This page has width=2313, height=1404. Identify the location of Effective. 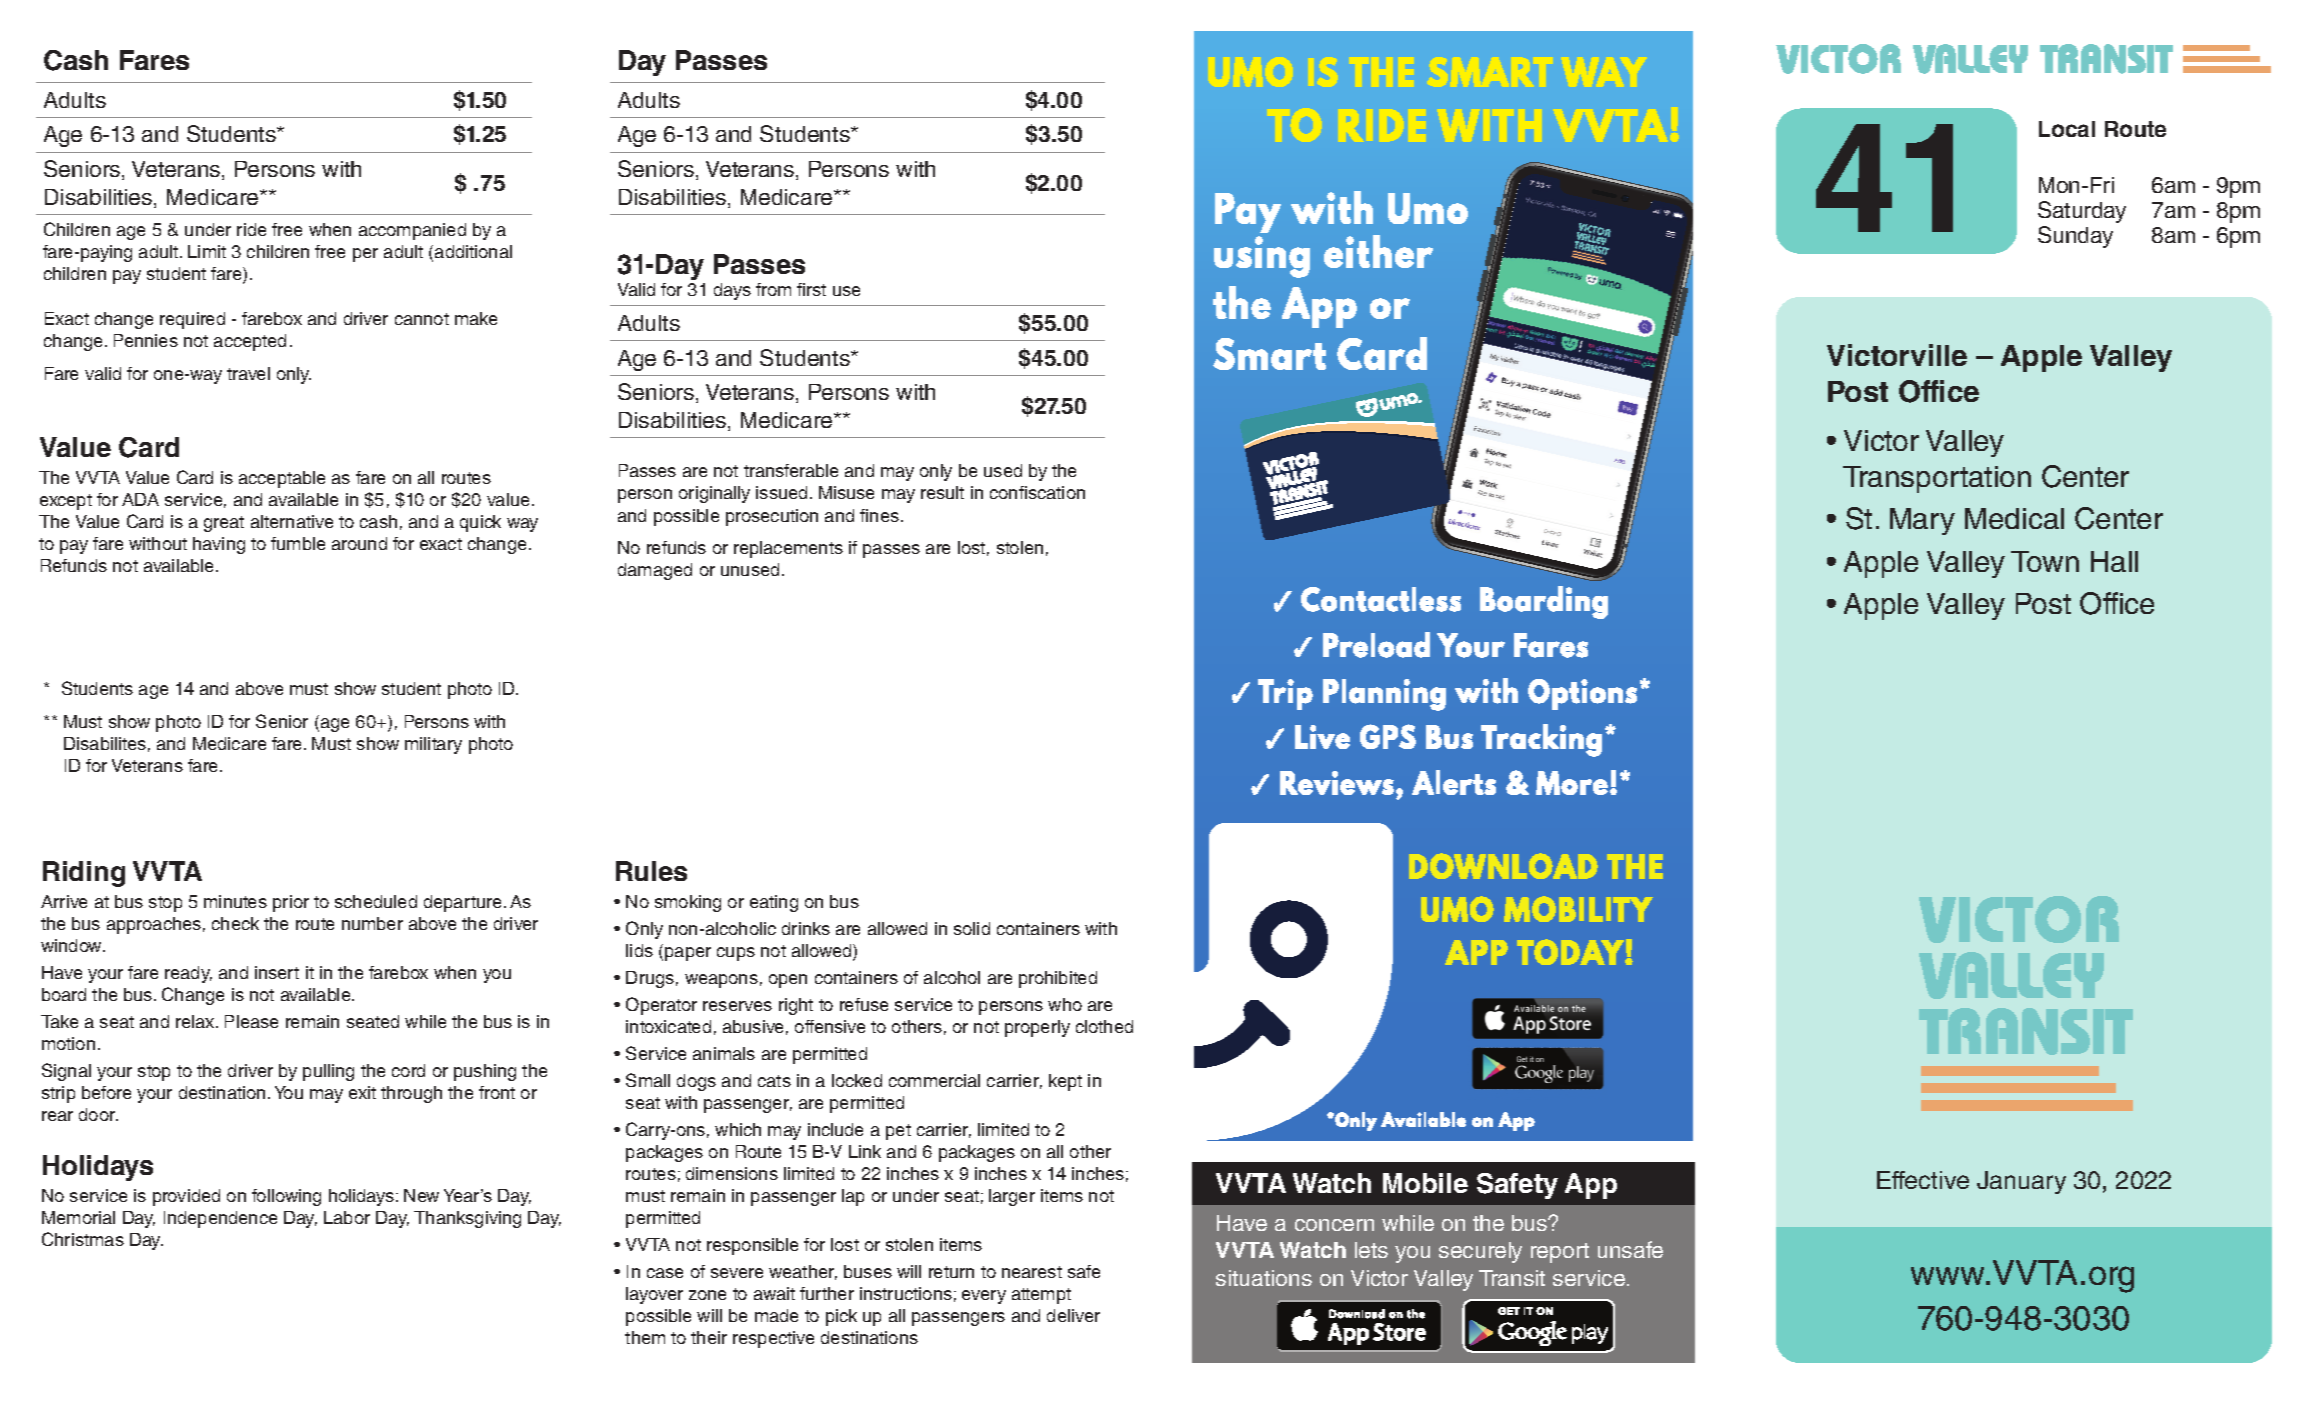
(1923, 1180).
